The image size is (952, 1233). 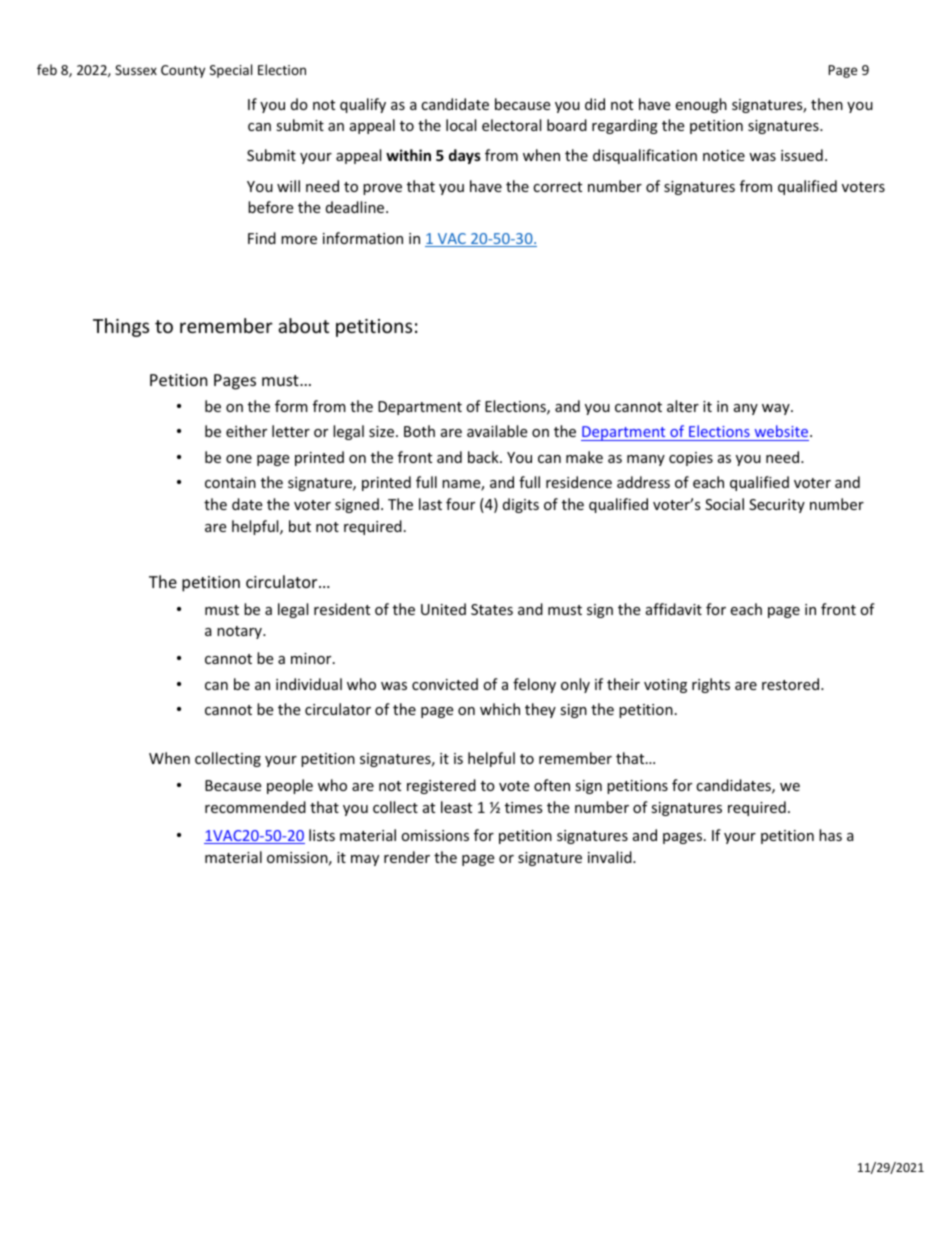 I want to click on enough, so click(x=701, y=105).
